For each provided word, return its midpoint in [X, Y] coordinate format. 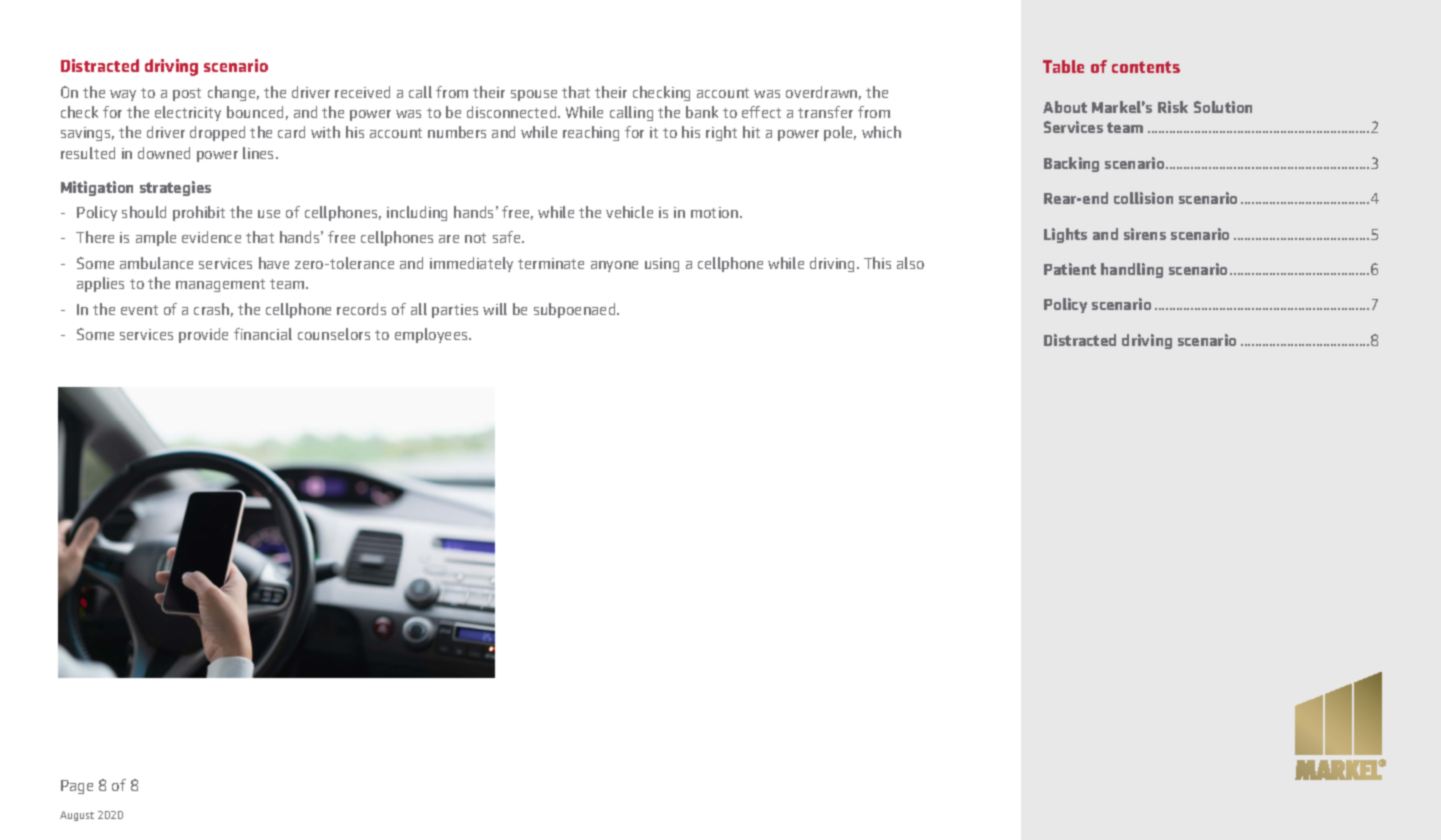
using [662, 265]
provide [203, 335]
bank [702, 112]
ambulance [156, 263]
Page [77, 787]
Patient [1070, 269]
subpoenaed [576, 310]
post [187, 94]
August [77, 816]
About [1065, 107]
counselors [334, 334]
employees [432, 335]
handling [1132, 270]
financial [263, 334]
